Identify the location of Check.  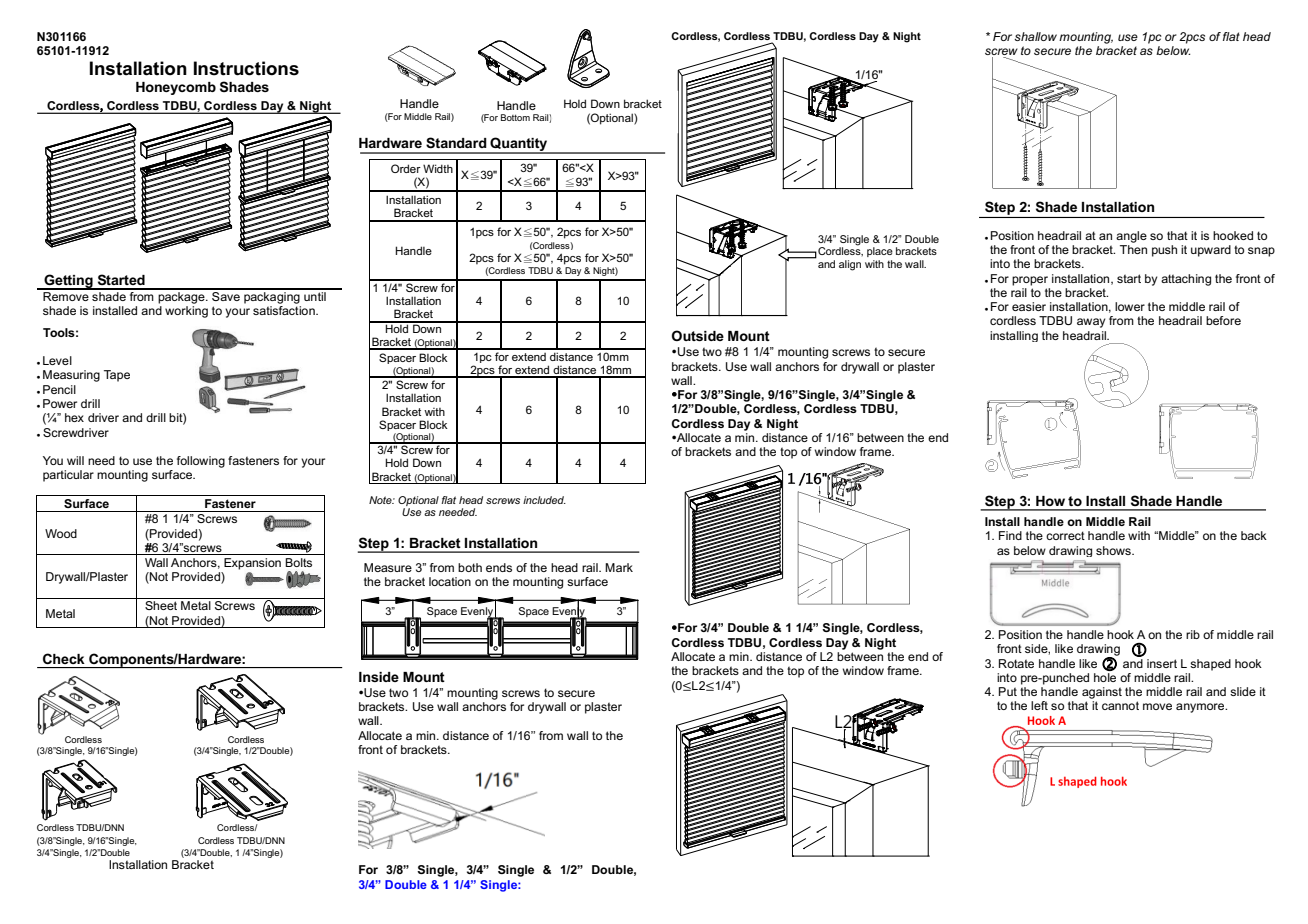
(63, 658).
